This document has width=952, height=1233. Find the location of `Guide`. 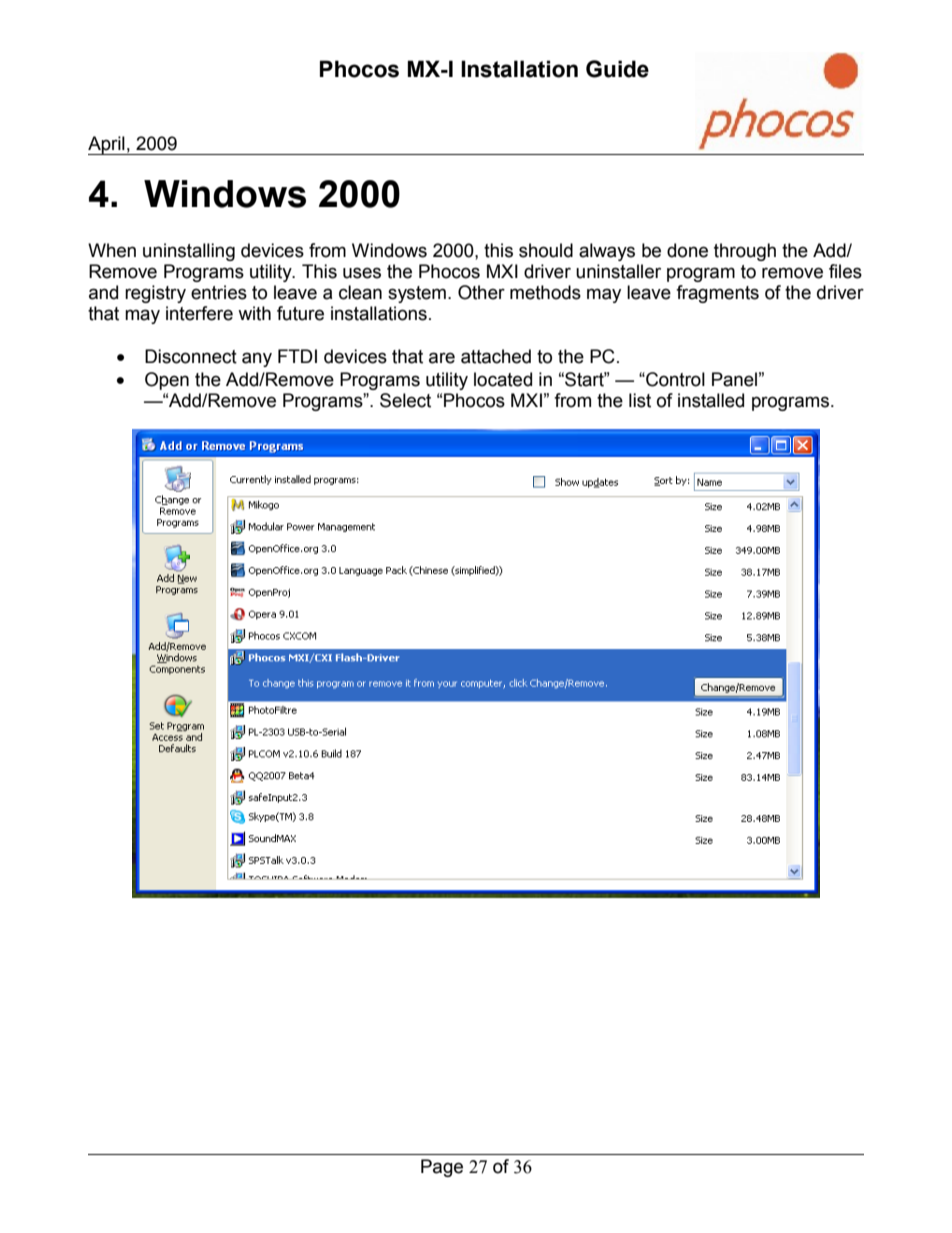

Guide is located at coordinates (617, 69).
